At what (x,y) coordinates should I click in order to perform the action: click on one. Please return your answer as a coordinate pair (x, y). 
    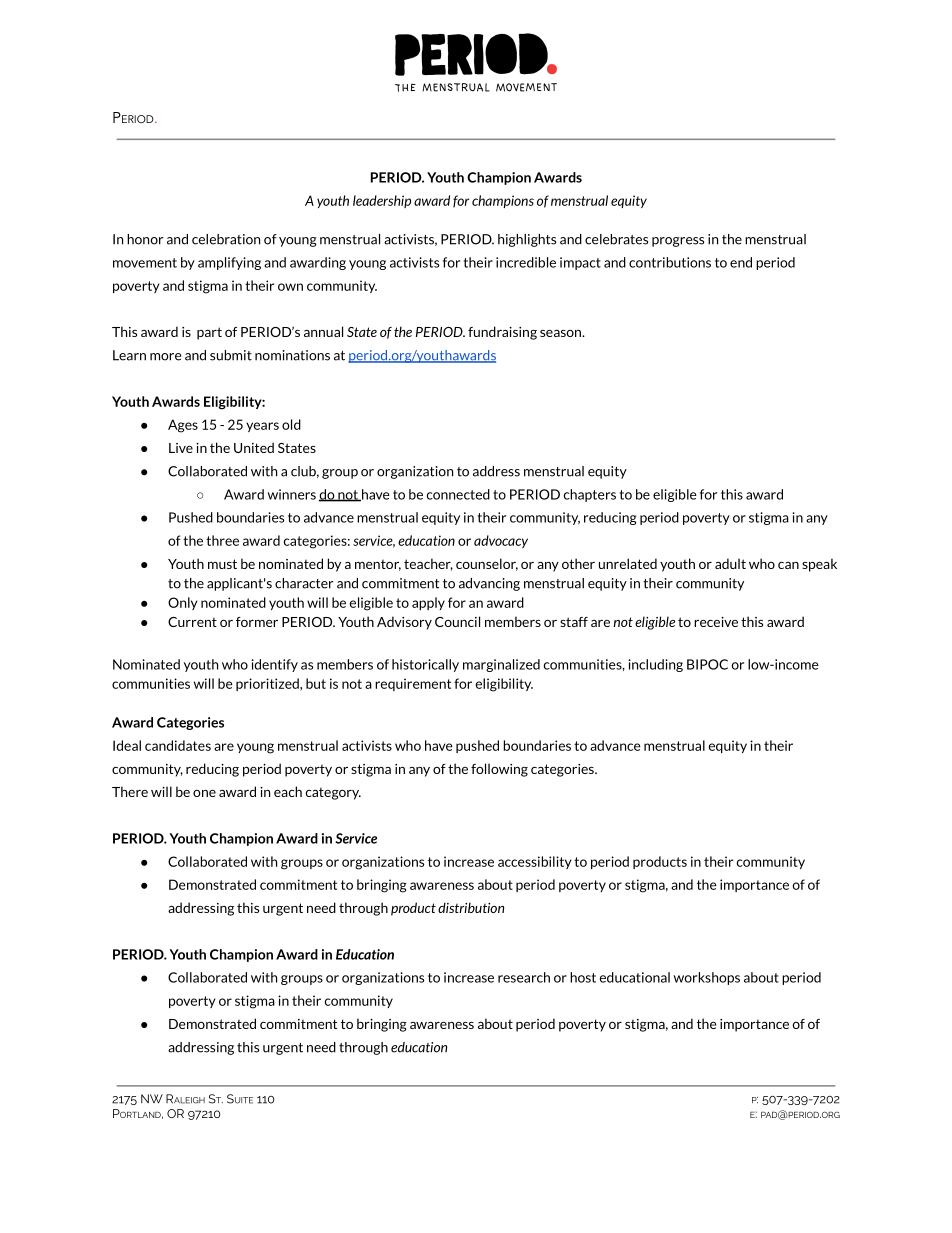
    Looking at the image, I should click on (204, 793).
